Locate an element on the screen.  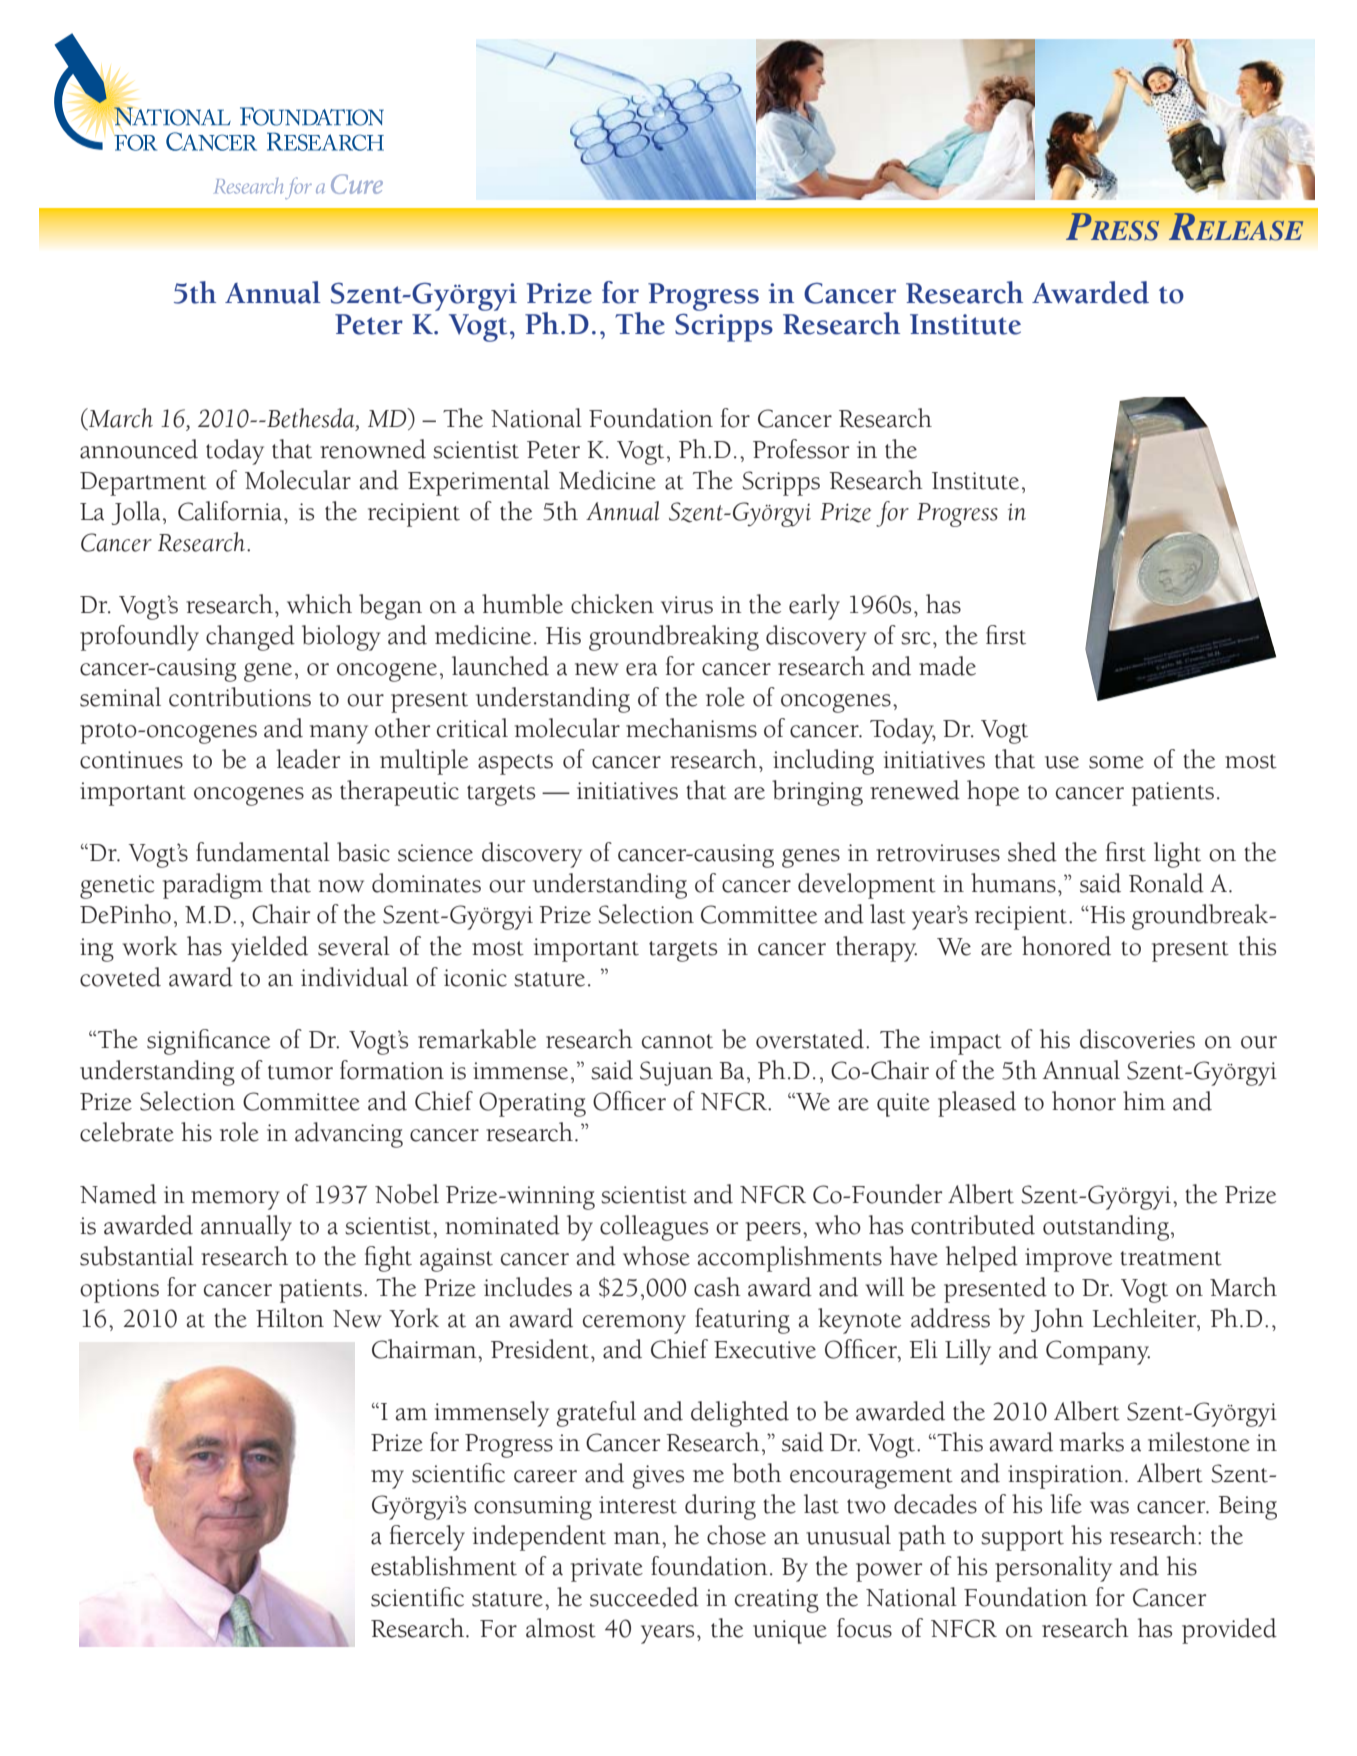
establishment is located at coordinates (444, 1566).
